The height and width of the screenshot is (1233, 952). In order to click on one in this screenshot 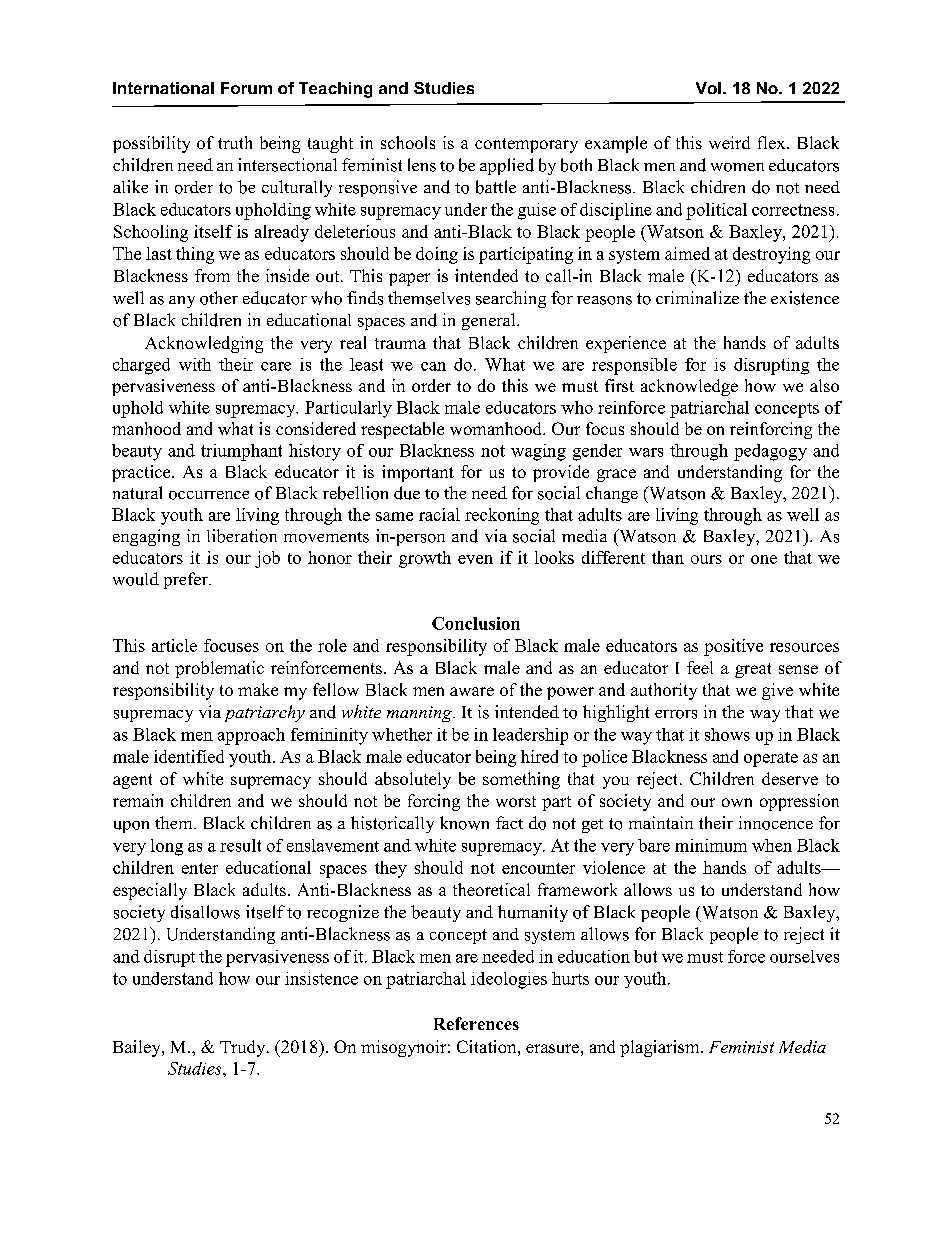, I will do `click(764, 559)`.
